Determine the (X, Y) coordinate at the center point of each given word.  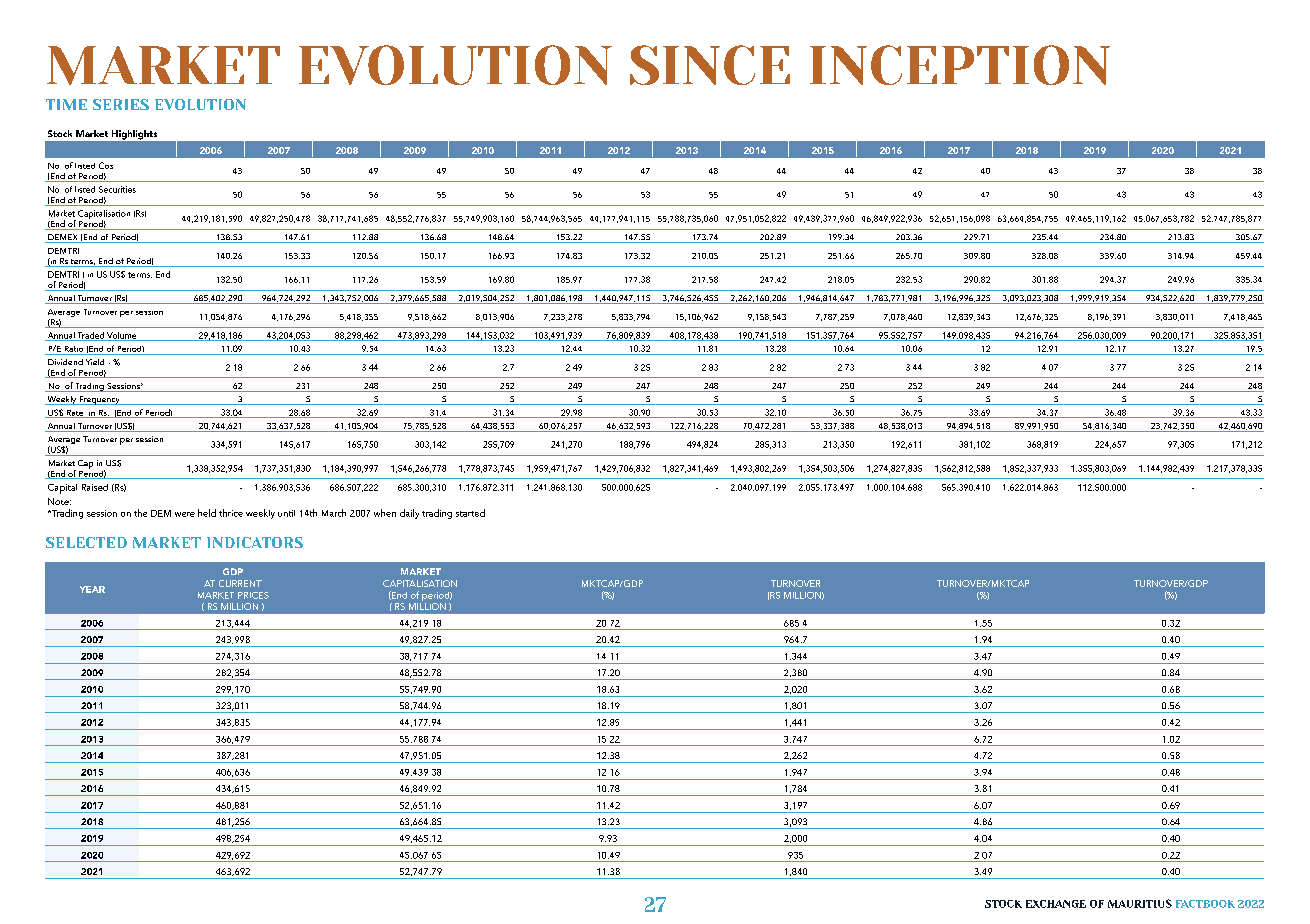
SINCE (710, 65)
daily (409, 514)
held (207, 513)
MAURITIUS (1140, 903)
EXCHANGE (1056, 904)
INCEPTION (960, 65)
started (470, 513)
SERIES (121, 104)
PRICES (253, 595)
